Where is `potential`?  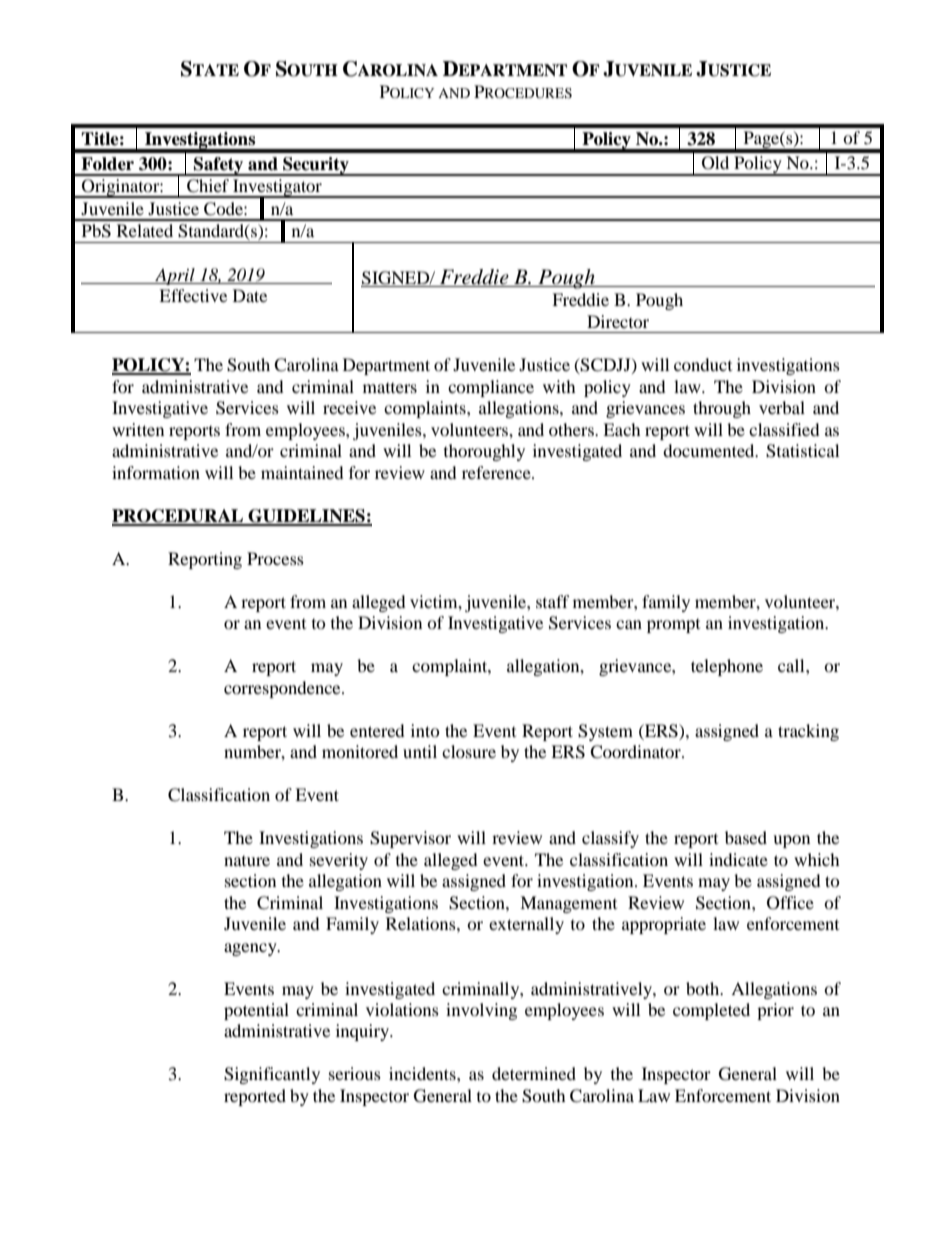 potential is located at coordinates (256, 1011).
